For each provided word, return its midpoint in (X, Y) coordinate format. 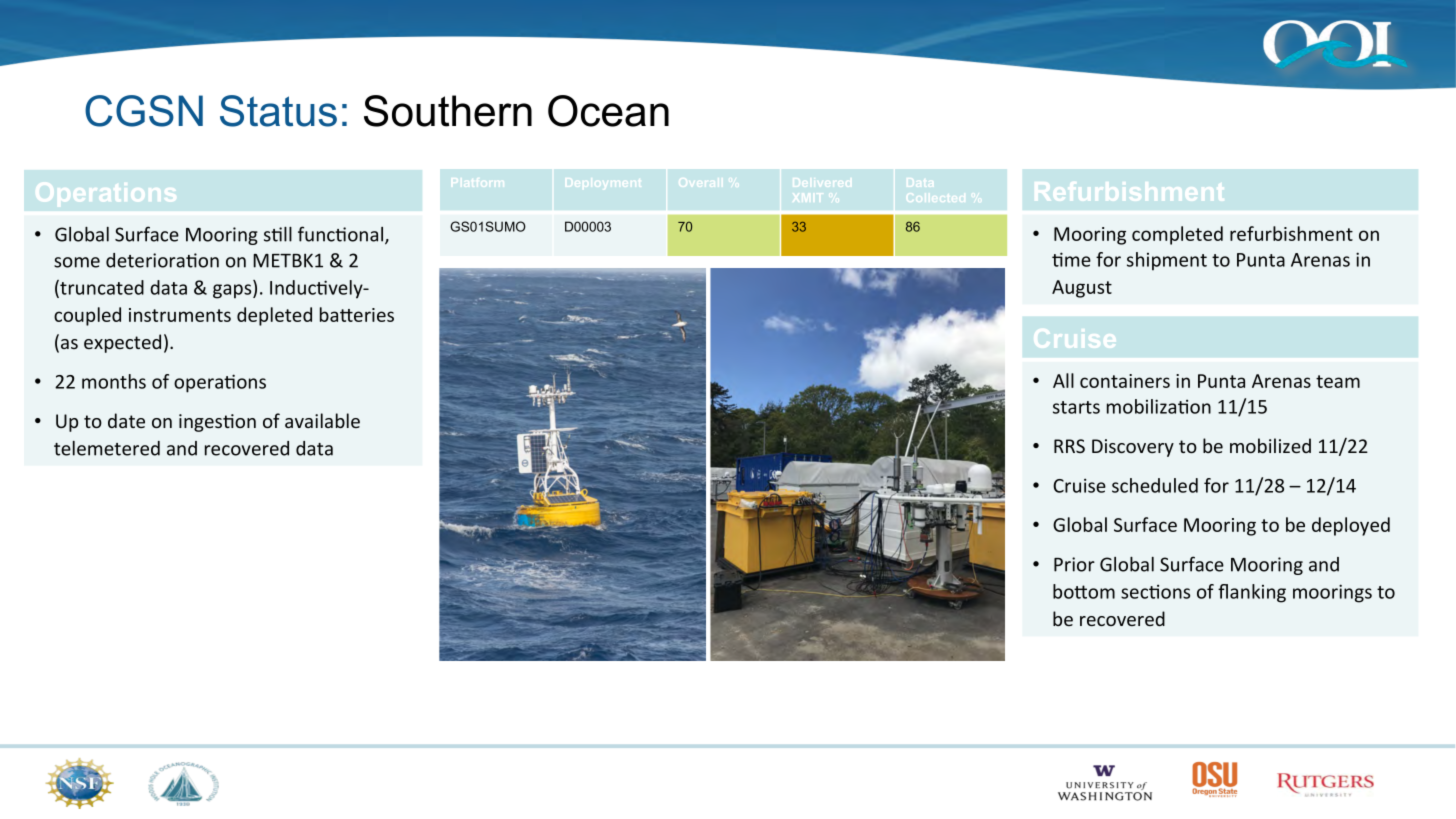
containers (1125, 381)
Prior (1074, 564)
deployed (1351, 526)
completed (1177, 235)
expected (122, 343)
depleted (274, 316)
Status (278, 111)
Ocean (608, 111)
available (322, 420)
